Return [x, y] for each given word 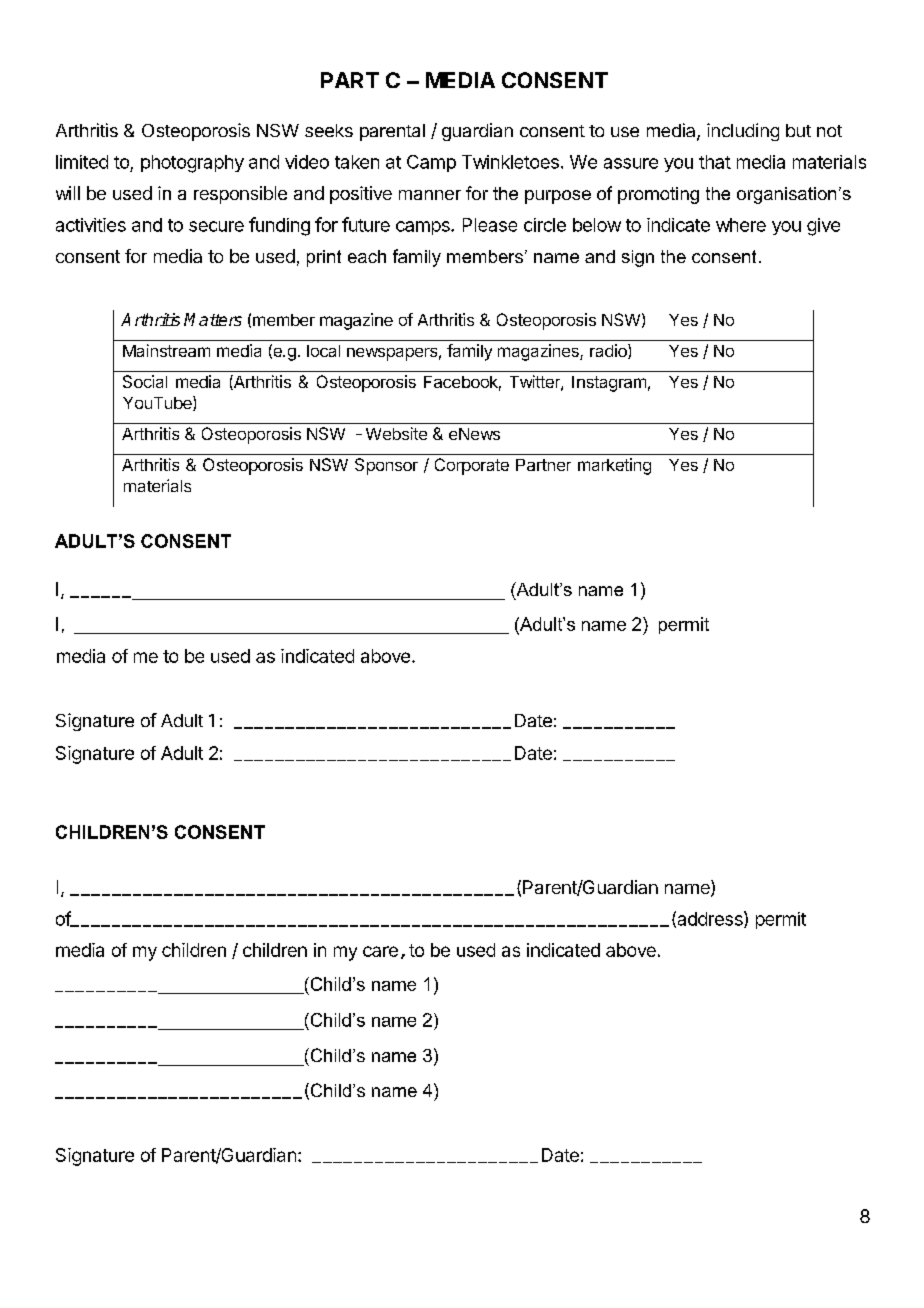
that [715, 162]
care [380, 951]
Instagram [609, 384]
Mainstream [166, 350]
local [323, 351]
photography [192, 164]
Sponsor [386, 466]
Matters [213, 319]
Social [145, 381]
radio [609, 351]
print [324, 258]
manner [430, 195]
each [367, 256]
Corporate [472, 466]
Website [396, 433]
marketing [614, 466]
